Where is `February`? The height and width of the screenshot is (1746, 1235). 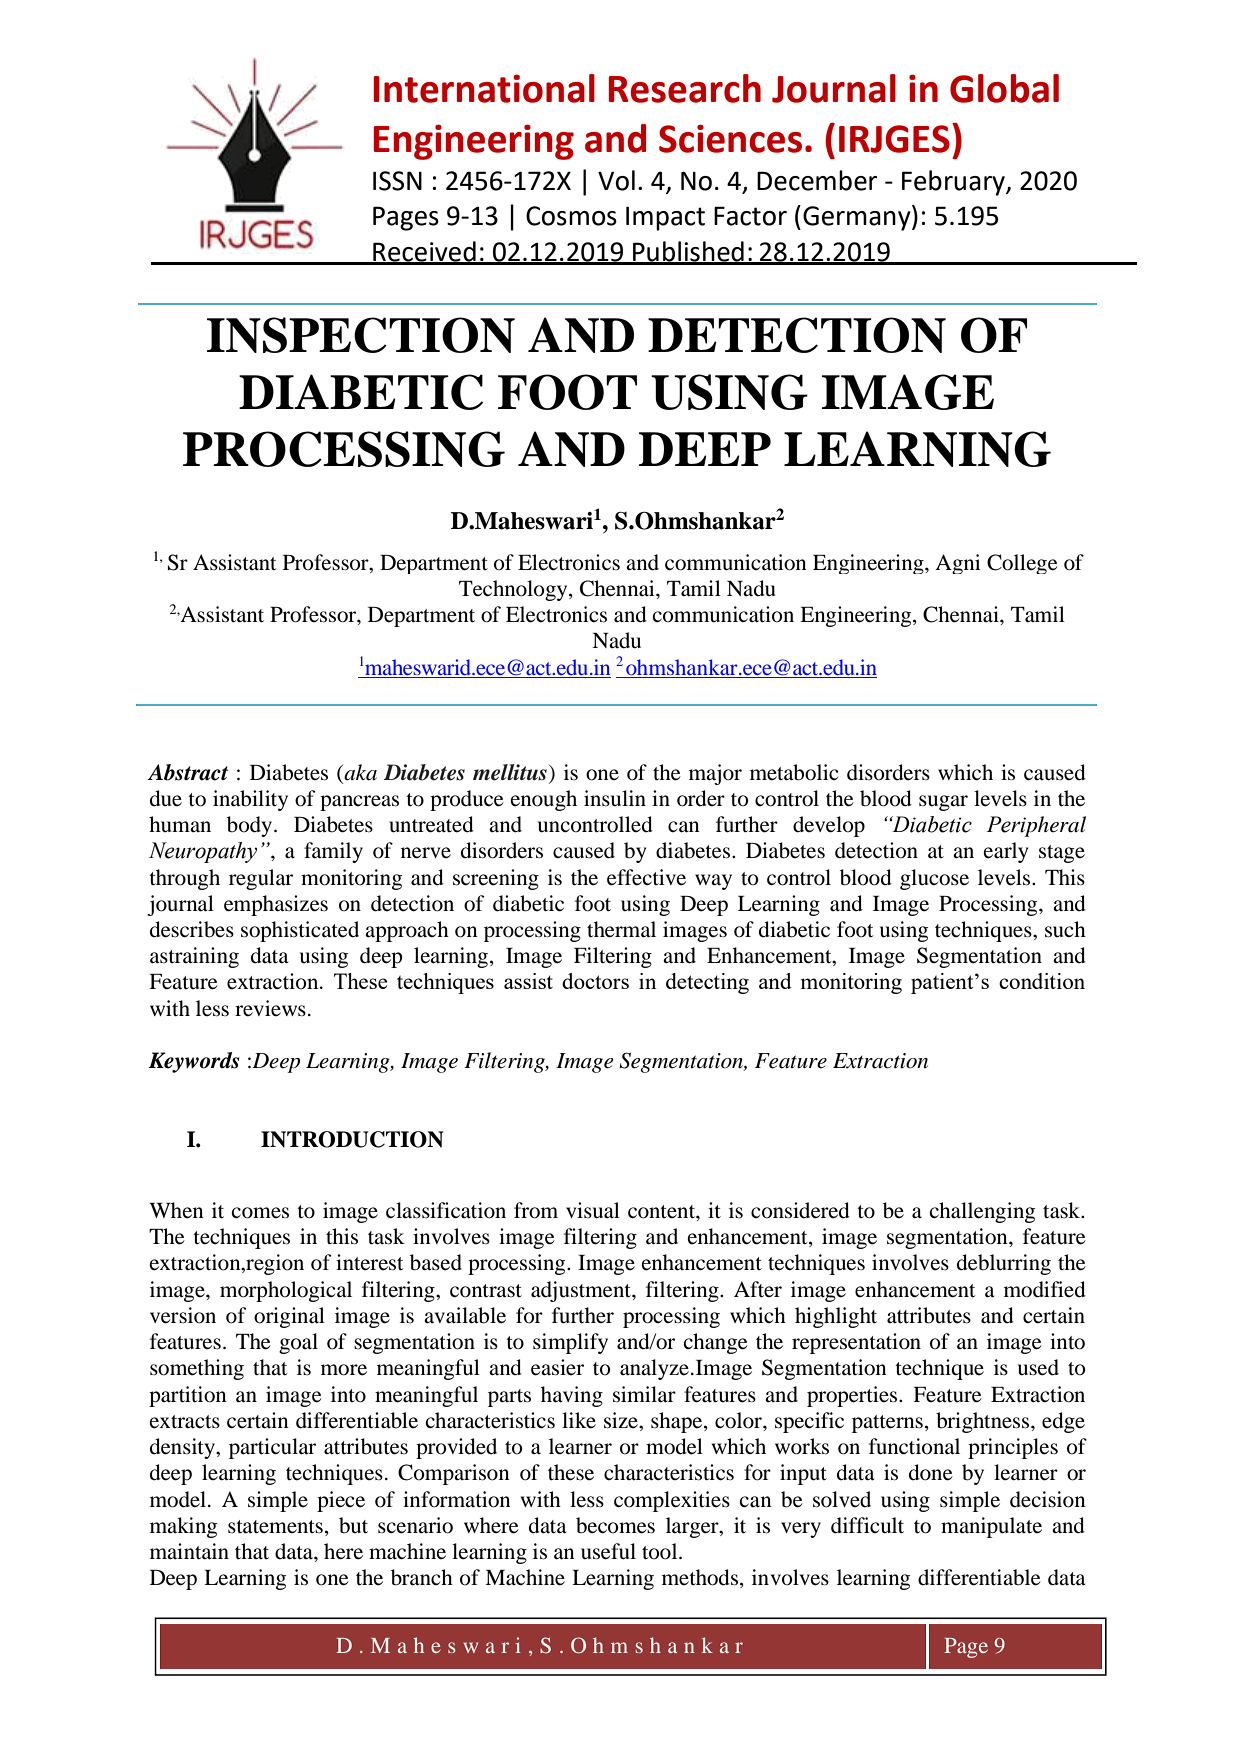
February is located at coordinates (954, 183).
